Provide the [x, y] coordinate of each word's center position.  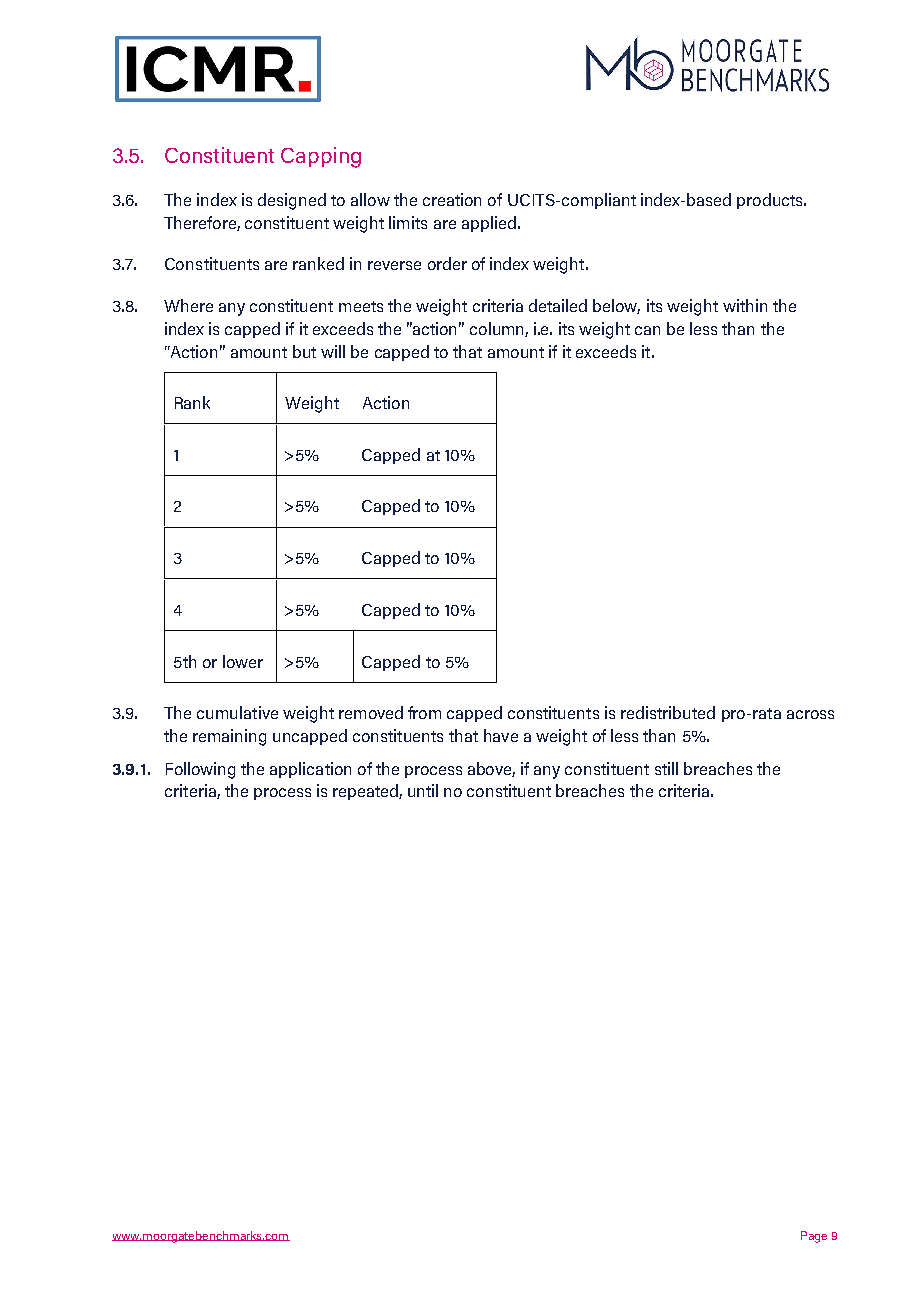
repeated [366, 792]
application [310, 770]
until [423, 790]
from [424, 712]
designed [292, 201]
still [666, 768]
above [491, 769]
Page [814, 1237]
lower [243, 661]
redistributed [668, 712]
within [745, 305]
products [771, 201]
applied [489, 224]
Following [200, 770]
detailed [558, 305]
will [333, 351]
